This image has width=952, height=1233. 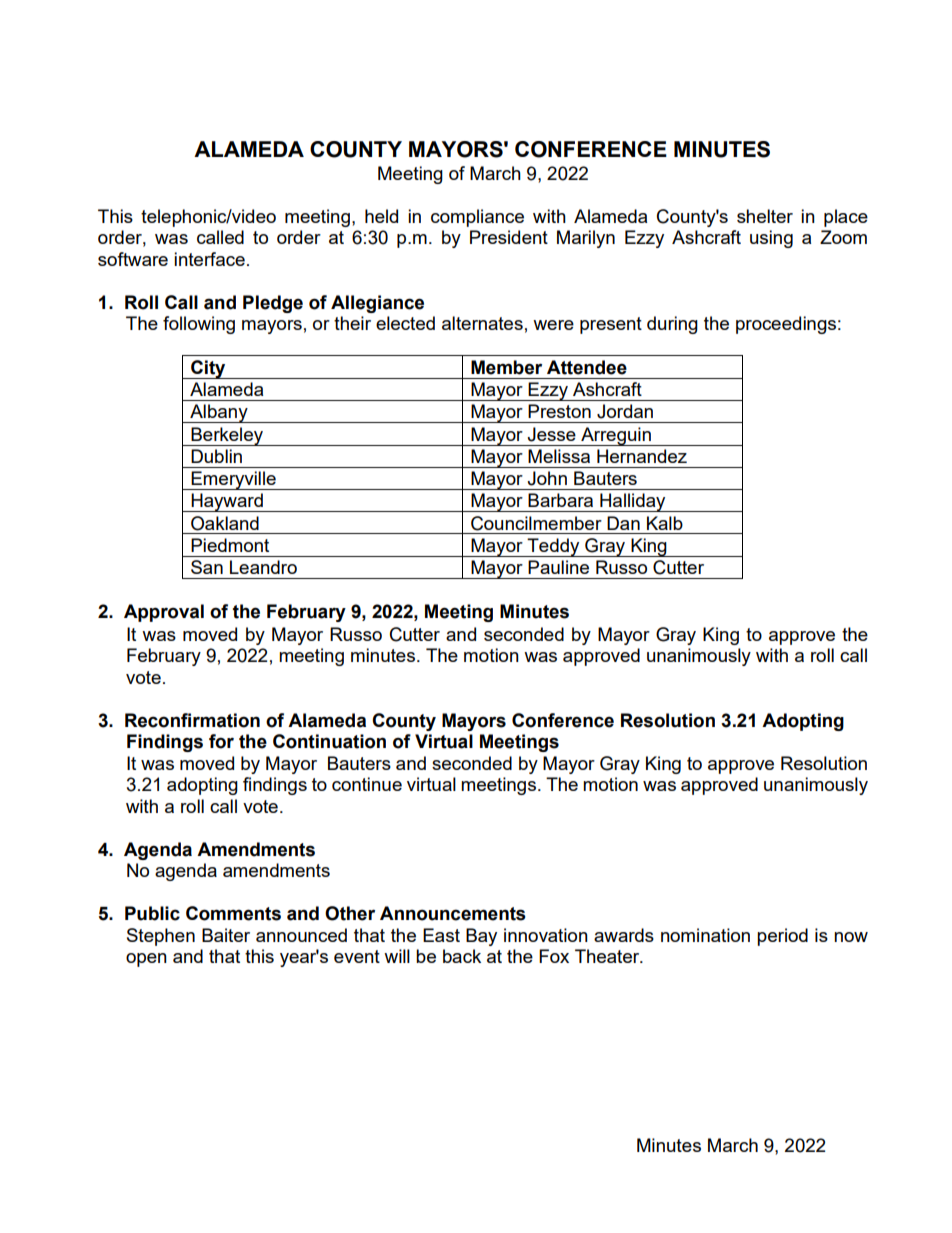 What do you see at coordinates (553, 547) in the image?
I see `Teddy` at bounding box center [553, 547].
